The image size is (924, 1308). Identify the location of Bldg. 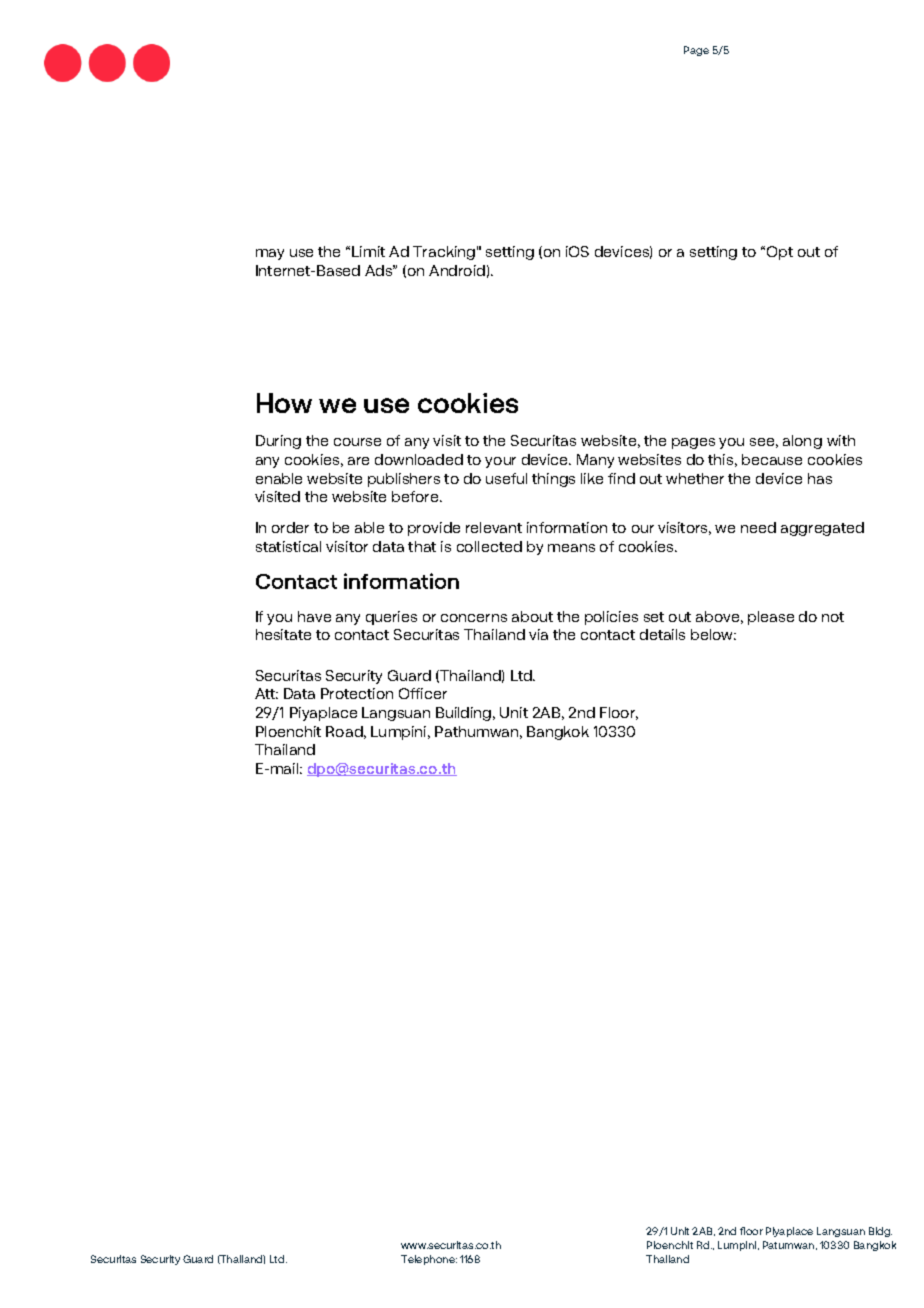
(880, 1232).
